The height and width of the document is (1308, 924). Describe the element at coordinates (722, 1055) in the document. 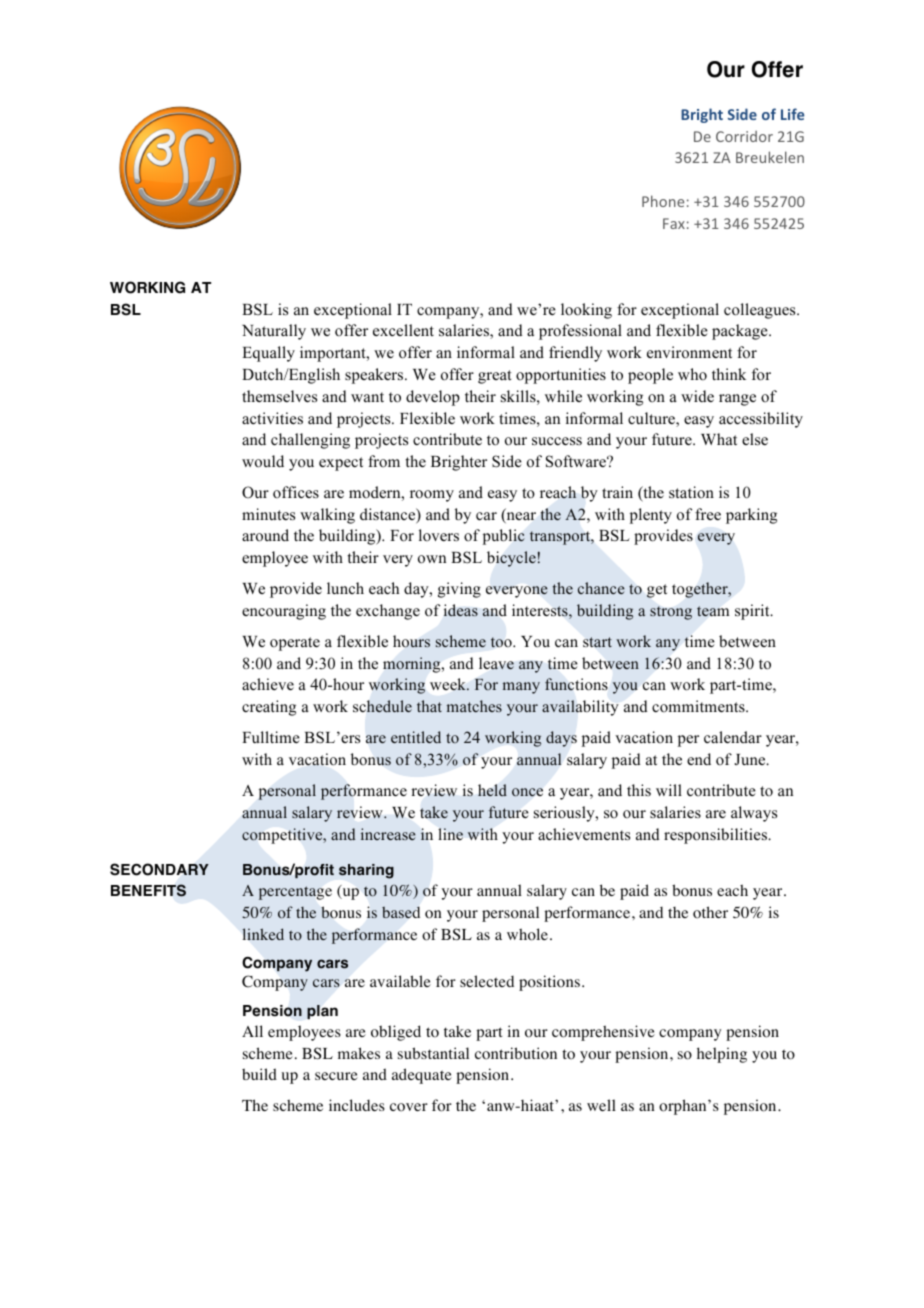

I see `helping` at that location.
